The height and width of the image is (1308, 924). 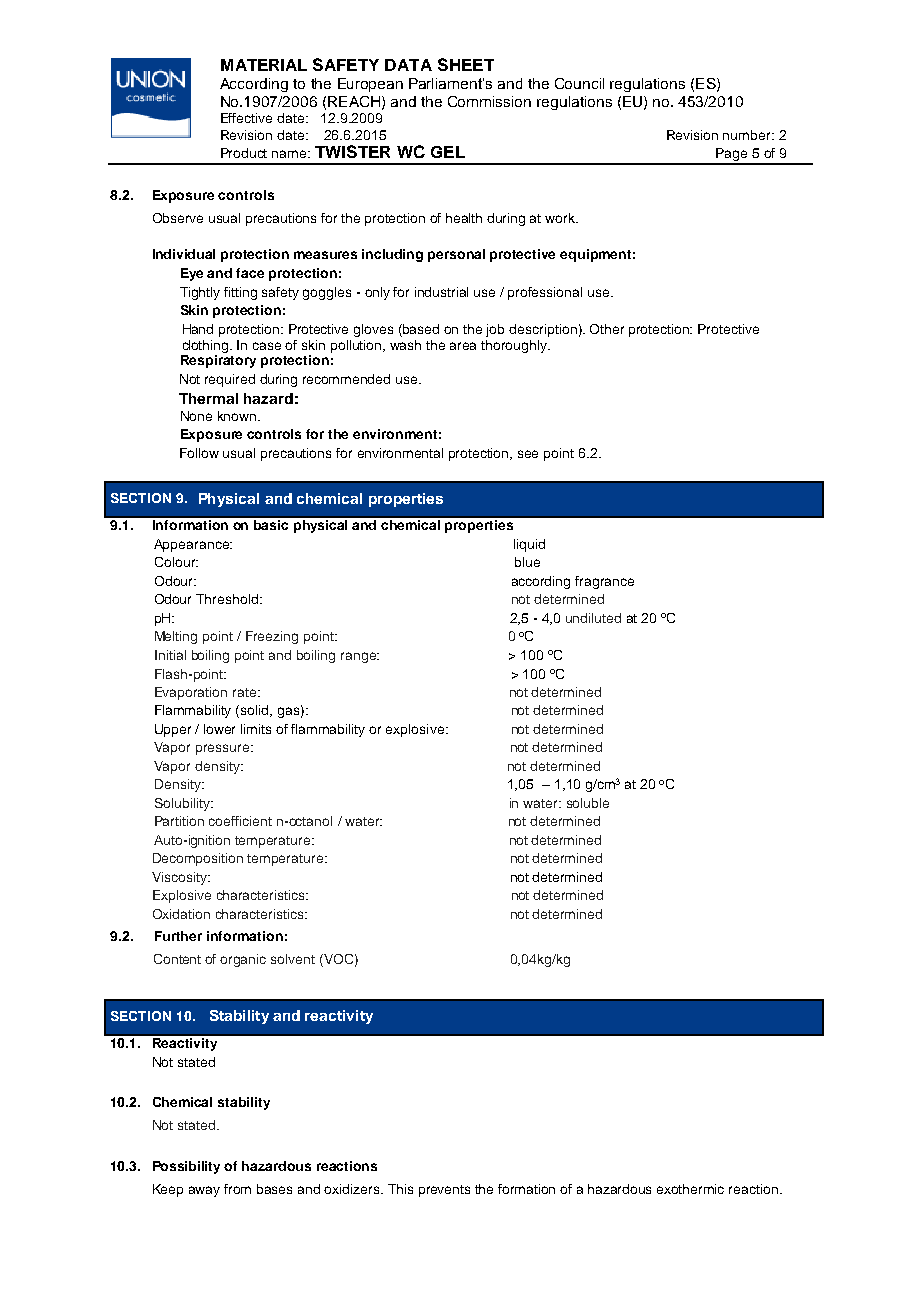 What do you see at coordinates (237, 1189) in the image?
I see `from` at bounding box center [237, 1189].
